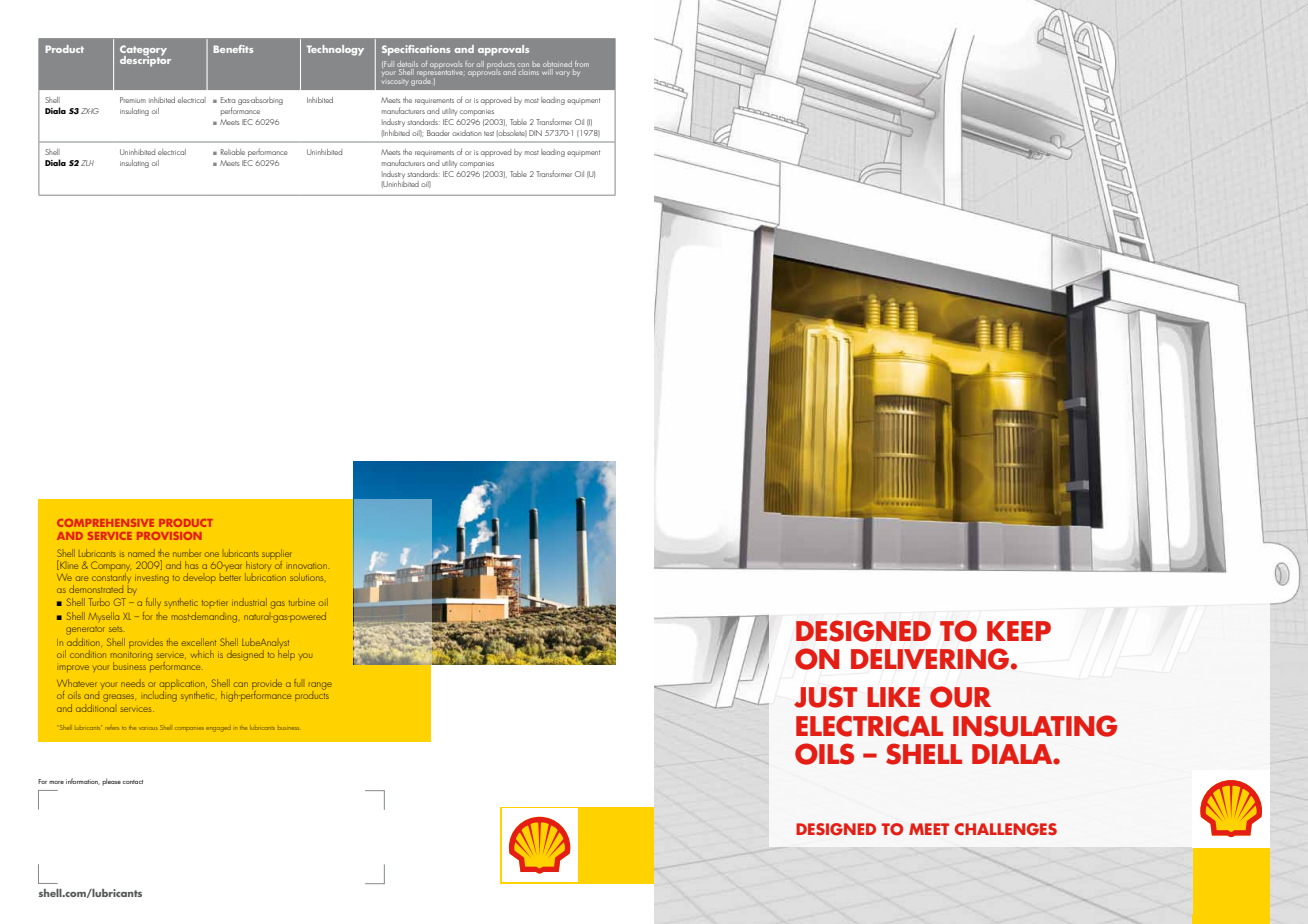  I want to click on vary, so click(563, 74).
